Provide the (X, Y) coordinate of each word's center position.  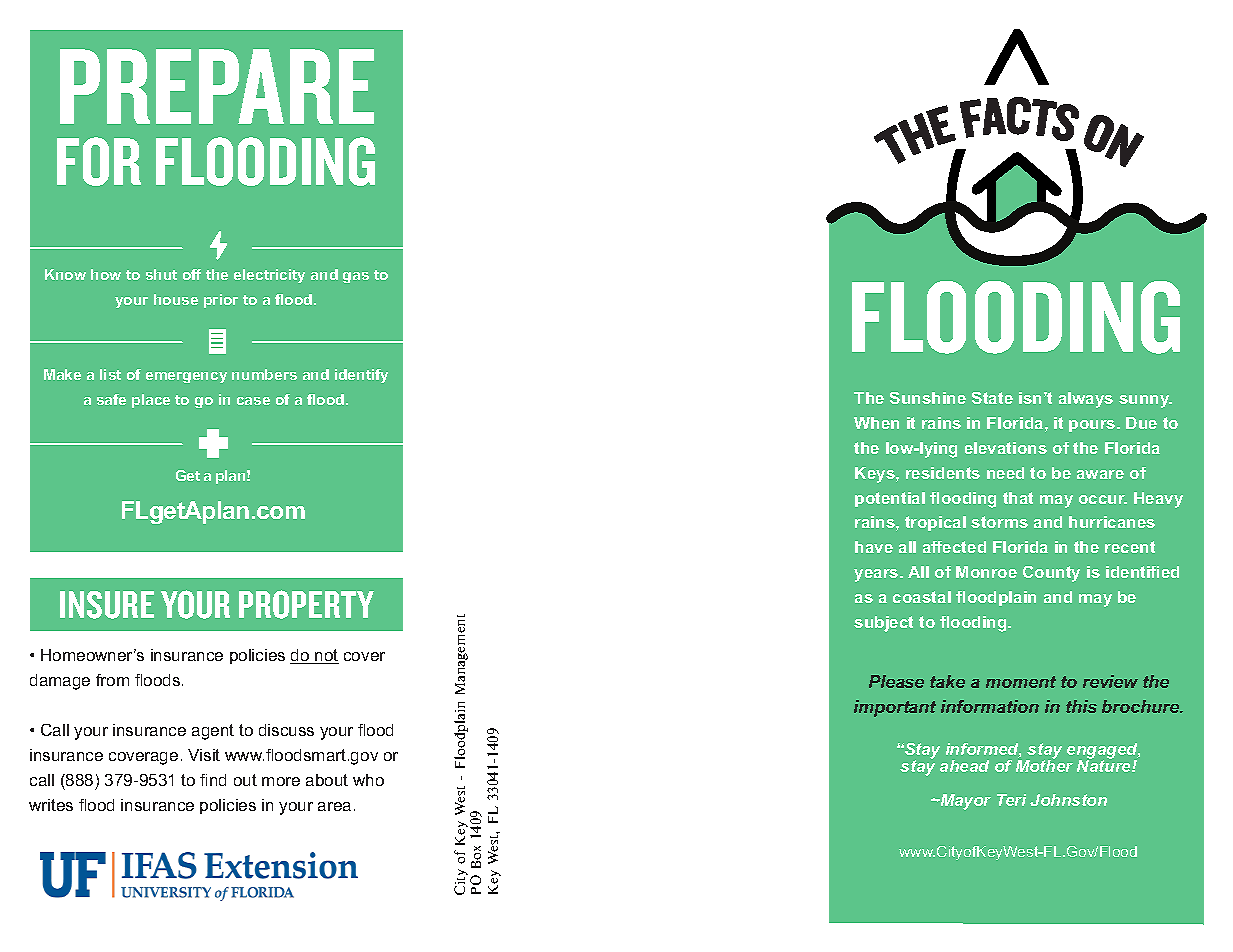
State (992, 398)
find (213, 780)
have (874, 547)
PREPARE (217, 86)
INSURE (107, 605)
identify (361, 376)
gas (356, 277)
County (1051, 574)
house (176, 299)
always (1086, 400)
